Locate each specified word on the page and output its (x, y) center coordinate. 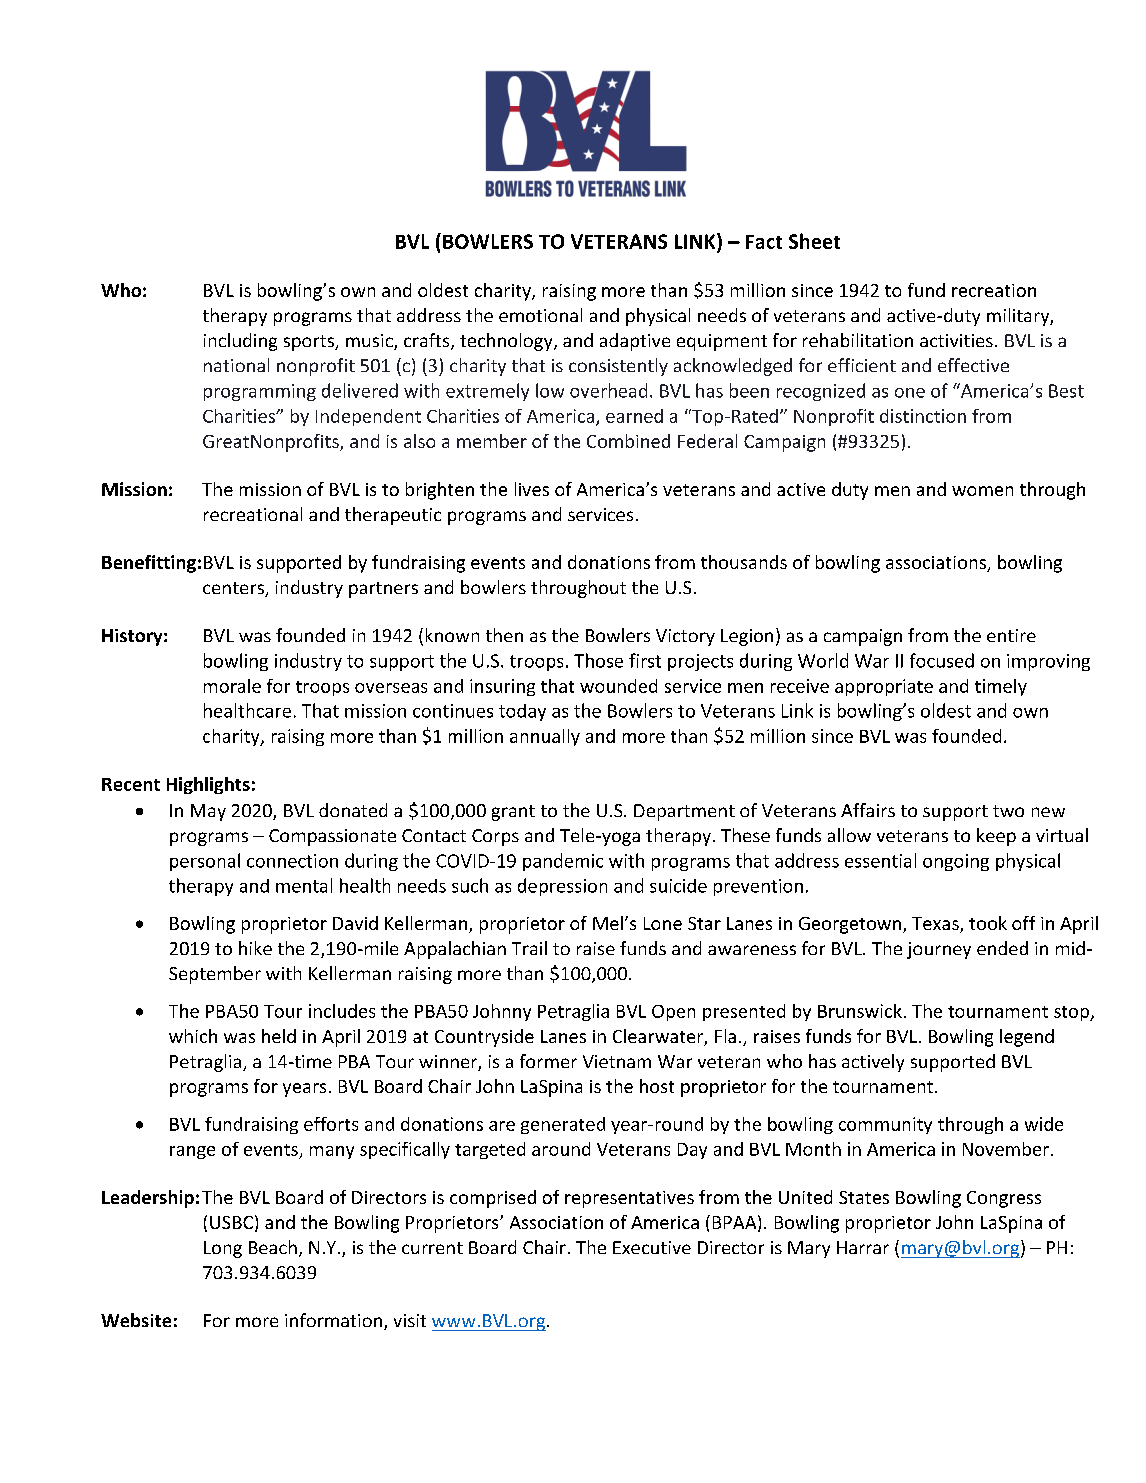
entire (1011, 635)
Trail (529, 948)
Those (598, 660)
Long (223, 1249)
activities (956, 340)
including (240, 342)
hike (255, 948)
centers (234, 589)
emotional (540, 315)
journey (939, 950)
